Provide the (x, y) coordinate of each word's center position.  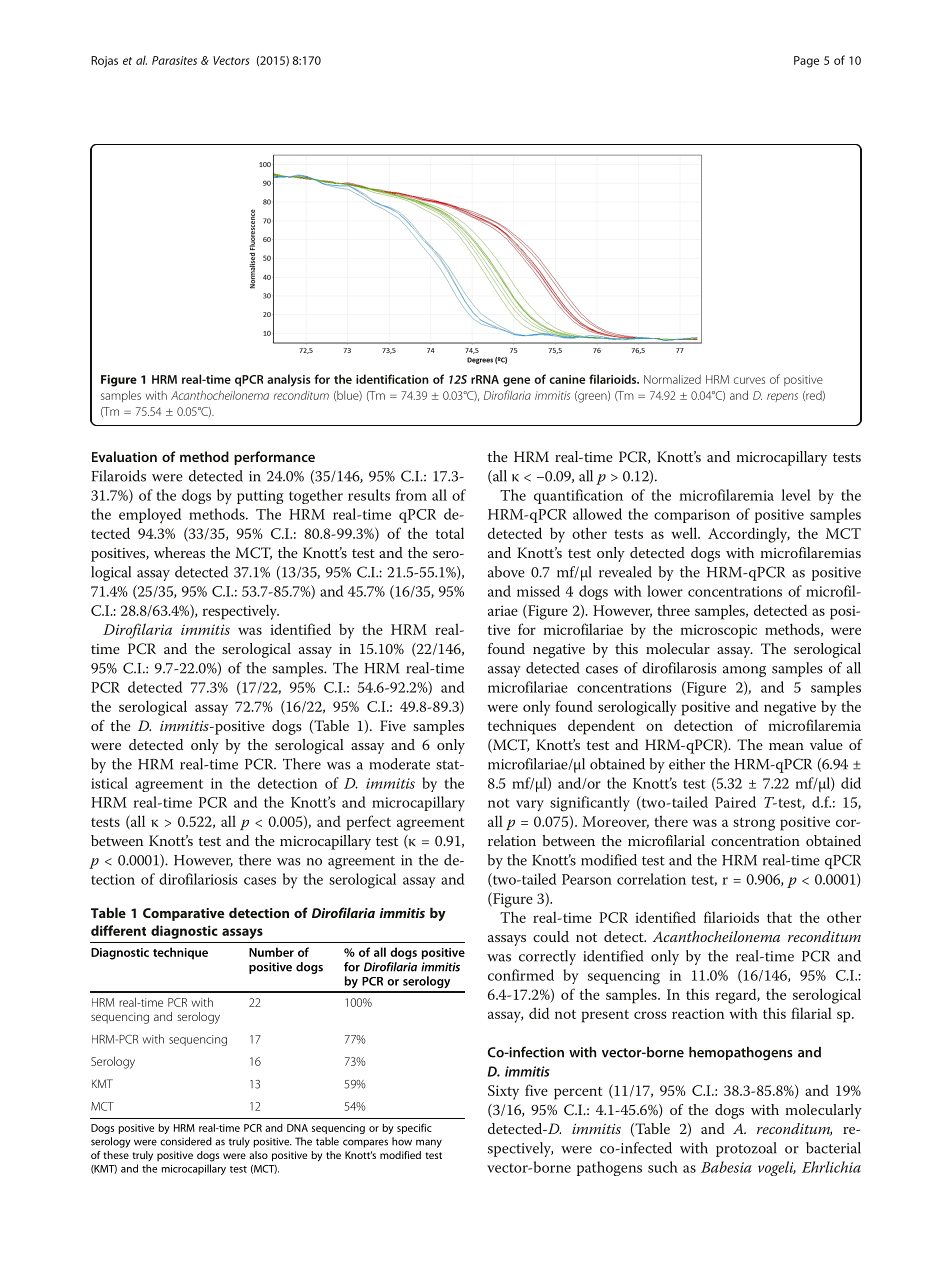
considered (186, 1141)
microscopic (719, 631)
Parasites (174, 60)
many (429, 1143)
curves (749, 380)
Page (806, 62)
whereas (179, 552)
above (506, 572)
